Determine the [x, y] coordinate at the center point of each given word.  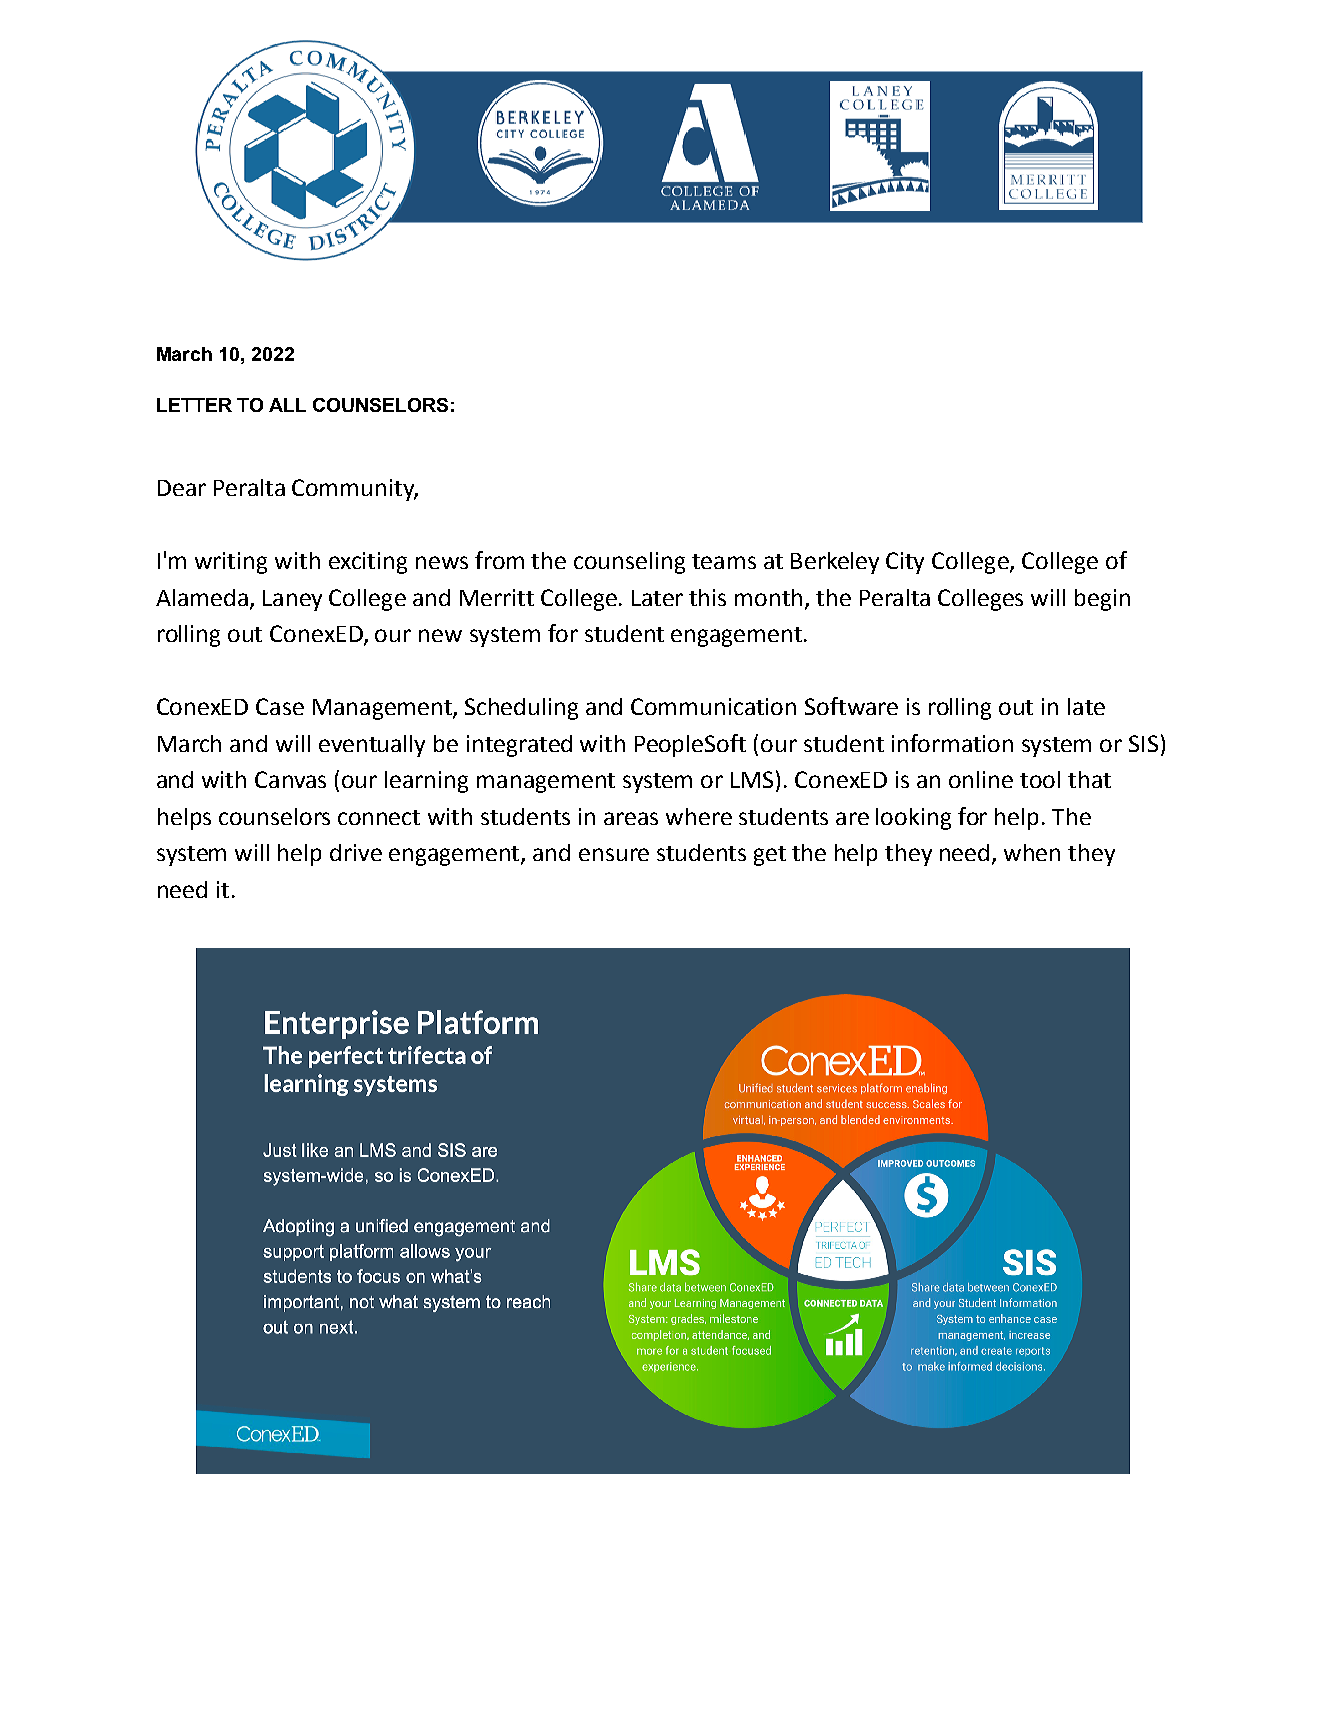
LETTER [194, 405]
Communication [713, 706]
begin [1102, 600]
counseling [629, 563]
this [707, 597]
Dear [182, 488]
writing [231, 563]
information [952, 743]
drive [356, 852]
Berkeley [835, 563]
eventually [372, 746]
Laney [292, 600]
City [905, 563]
